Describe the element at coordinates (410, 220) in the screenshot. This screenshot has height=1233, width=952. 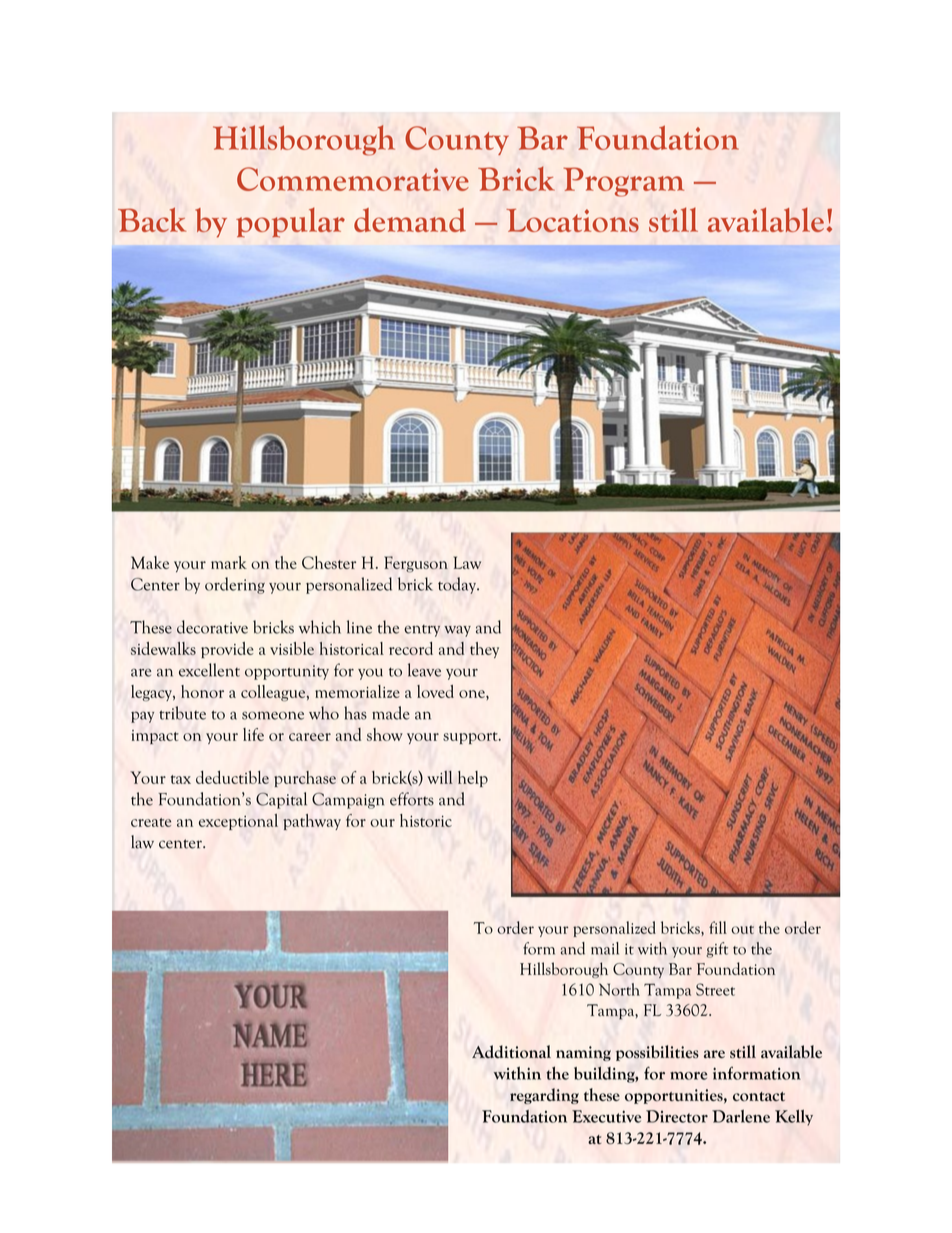
I see `demand` at that location.
